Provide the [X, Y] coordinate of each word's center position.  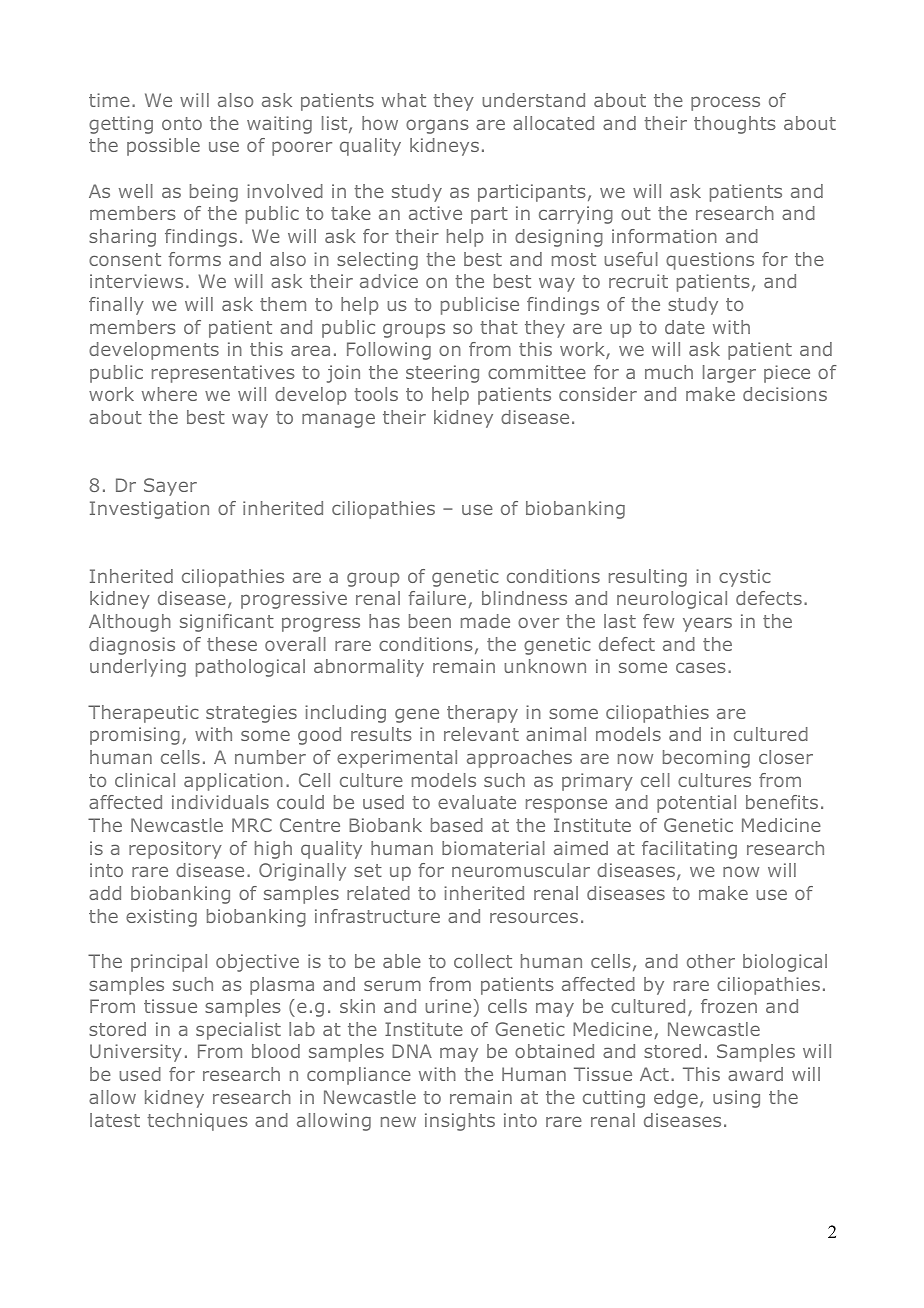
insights [460, 1122]
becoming [706, 759]
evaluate [477, 802]
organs [437, 126]
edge [676, 1099]
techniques [197, 1122]
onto [182, 123]
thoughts [735, 125]
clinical [145, 780]
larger [729, 374]
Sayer [170, 487]
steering [442, 374]
